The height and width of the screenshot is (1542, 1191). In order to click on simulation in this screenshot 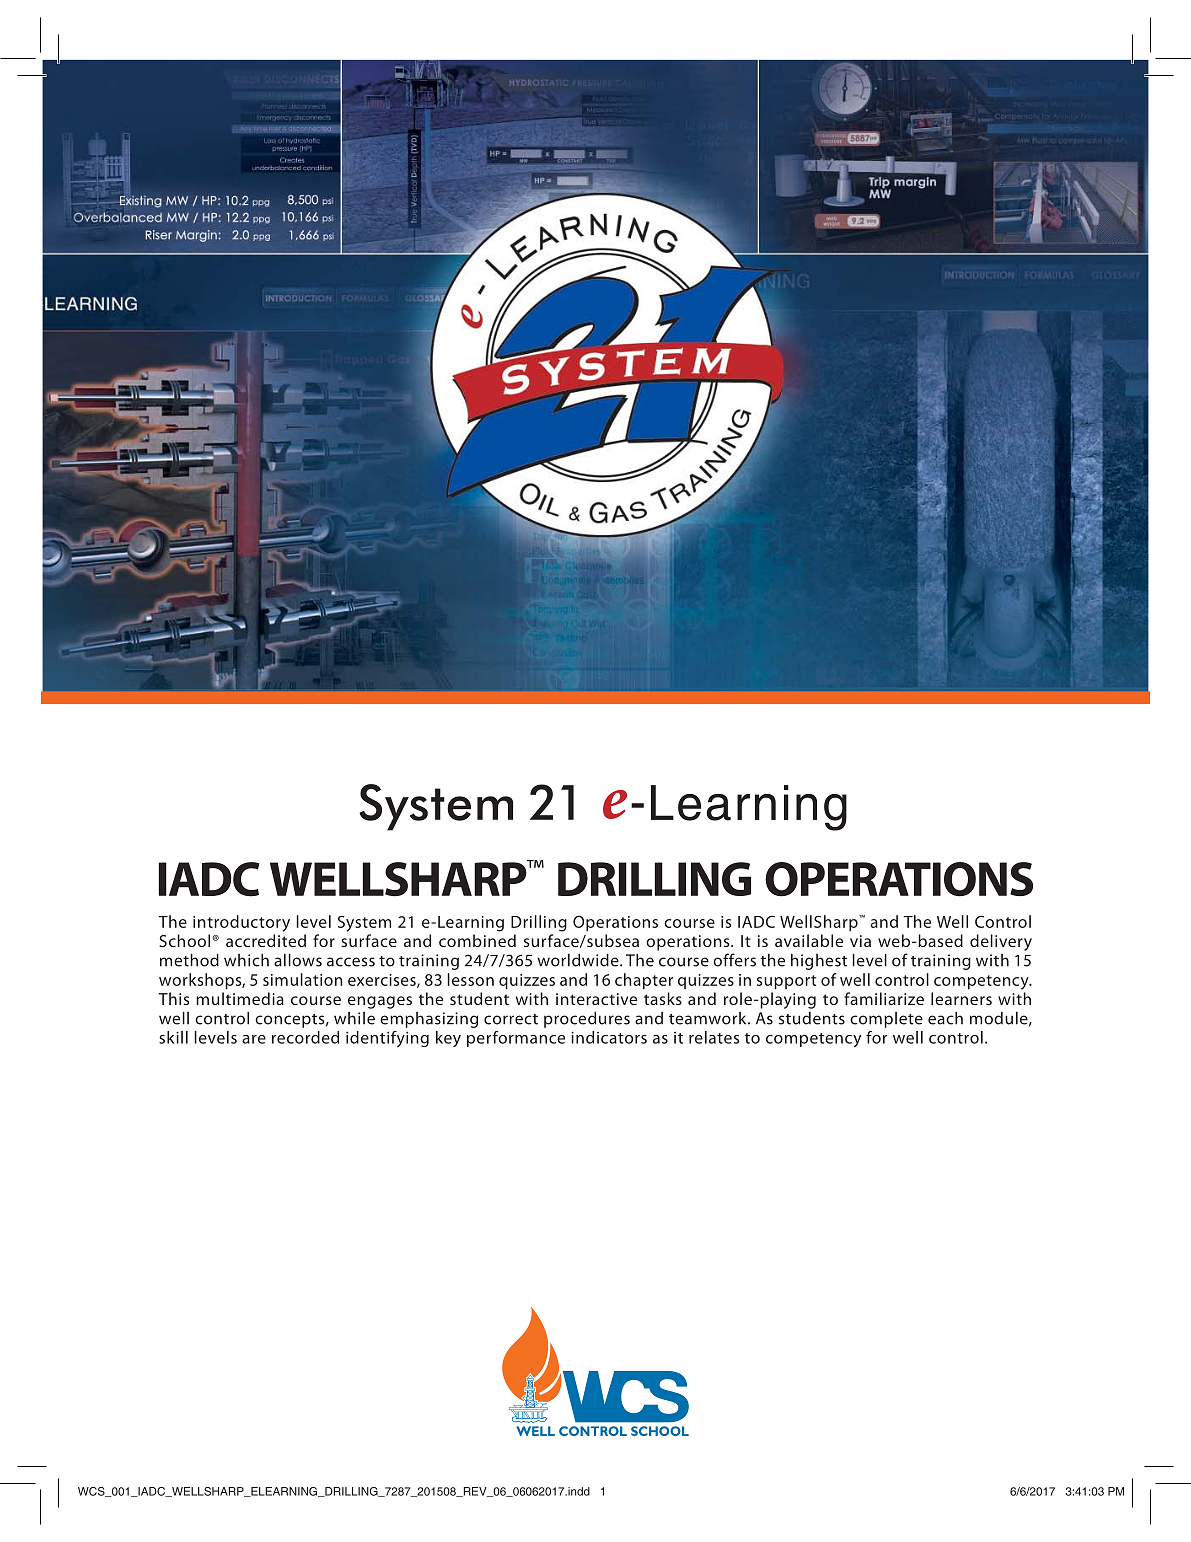, I will do `click(302, 979)`.
